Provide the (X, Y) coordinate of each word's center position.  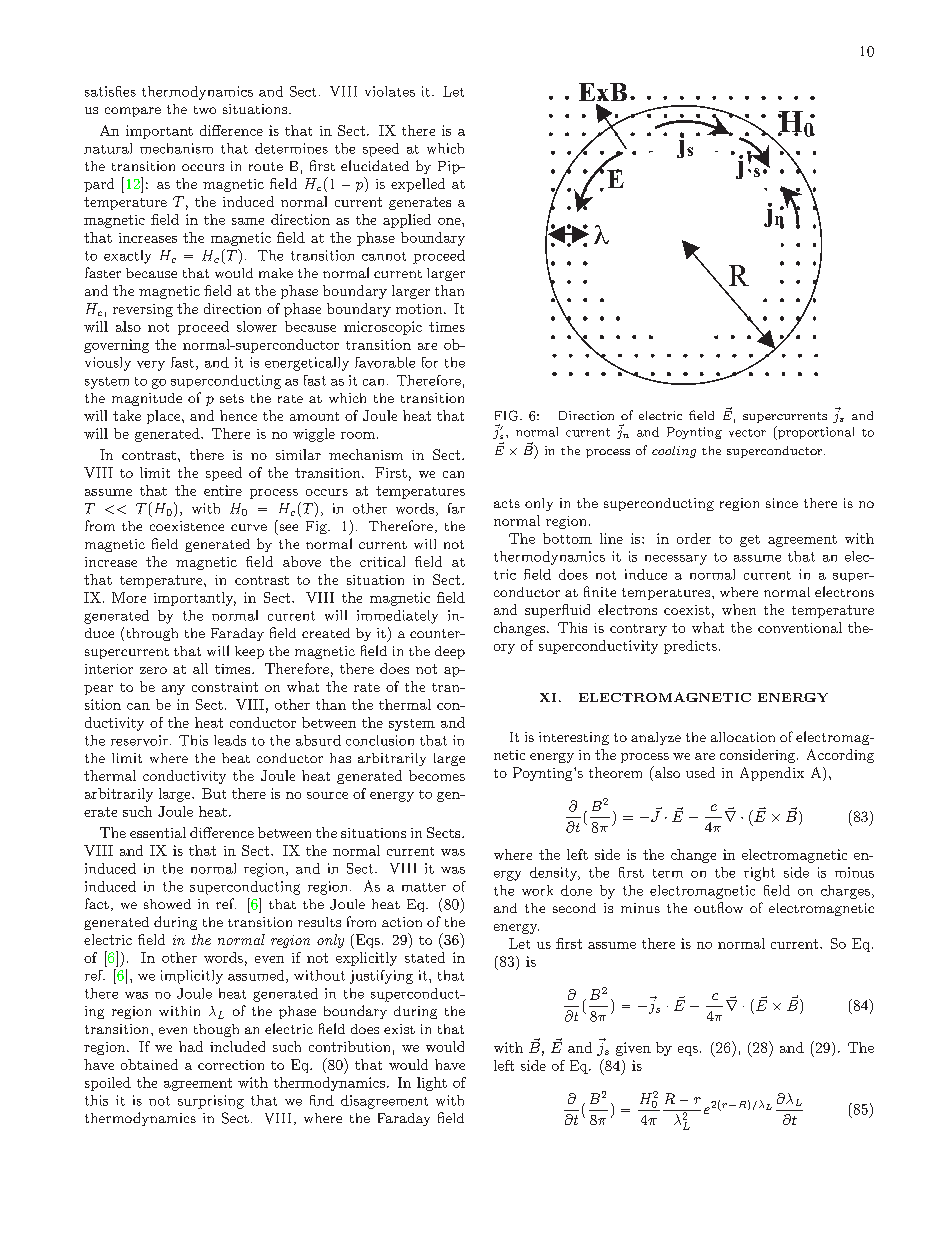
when (739, 609)
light (432, 1084)
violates (390, 91)
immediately (397, 617)
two (205, 110)
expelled (418, 185)
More (129, 597)
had (191, 1046)
